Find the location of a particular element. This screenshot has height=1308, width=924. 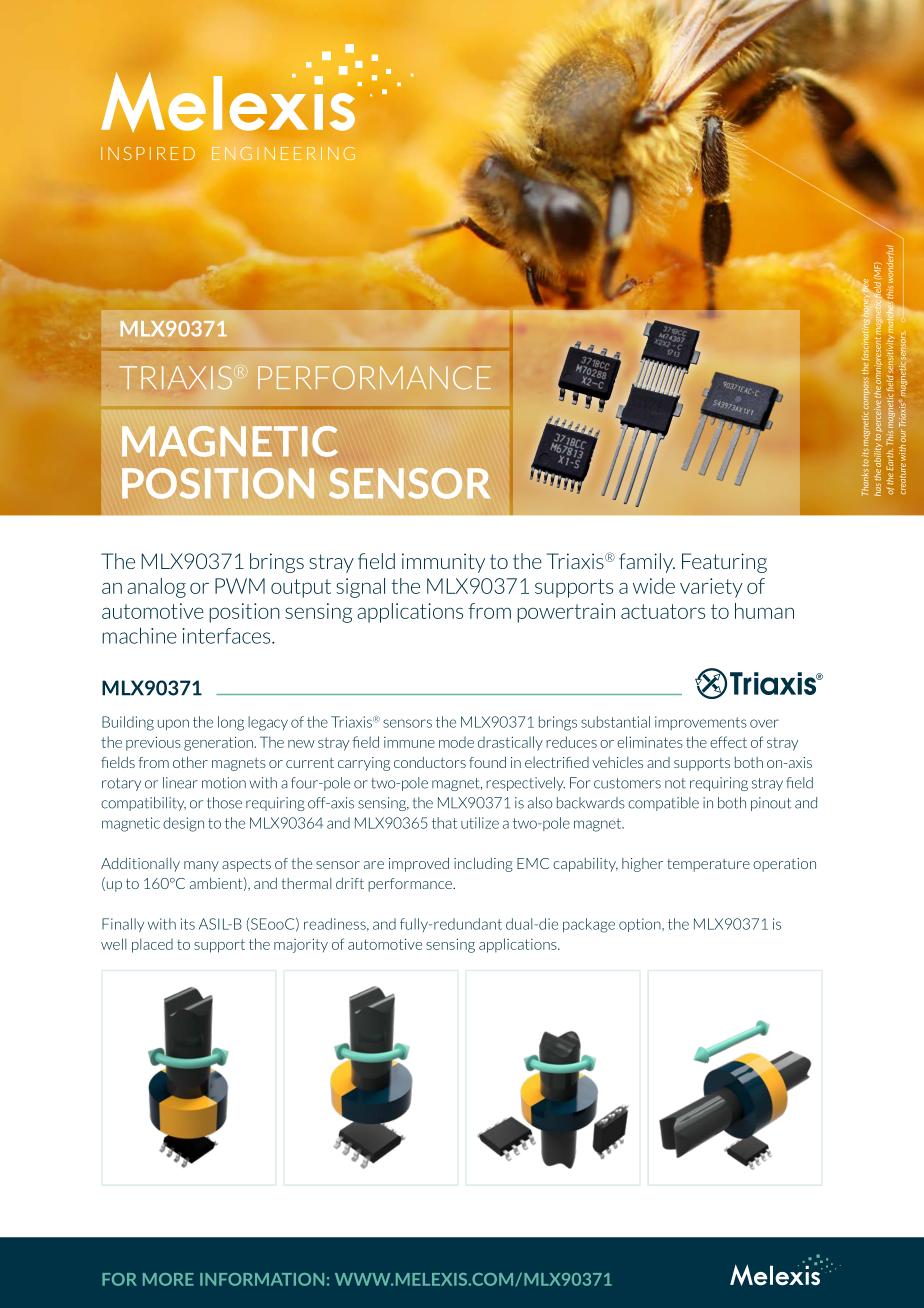

analog is located at coordinates (156, 588).
